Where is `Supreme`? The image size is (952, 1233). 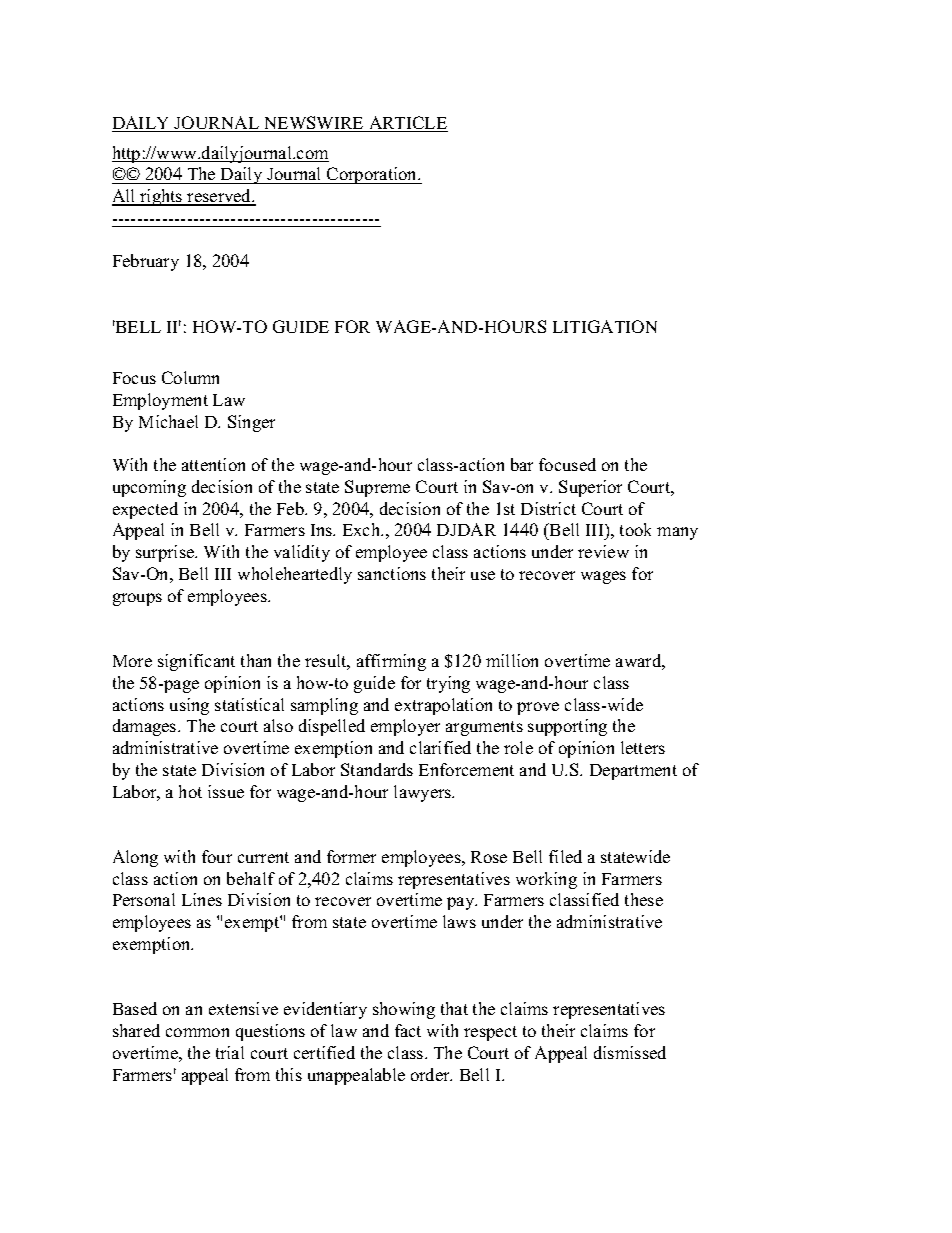
Supreme is located at coordinates (377, 488).
